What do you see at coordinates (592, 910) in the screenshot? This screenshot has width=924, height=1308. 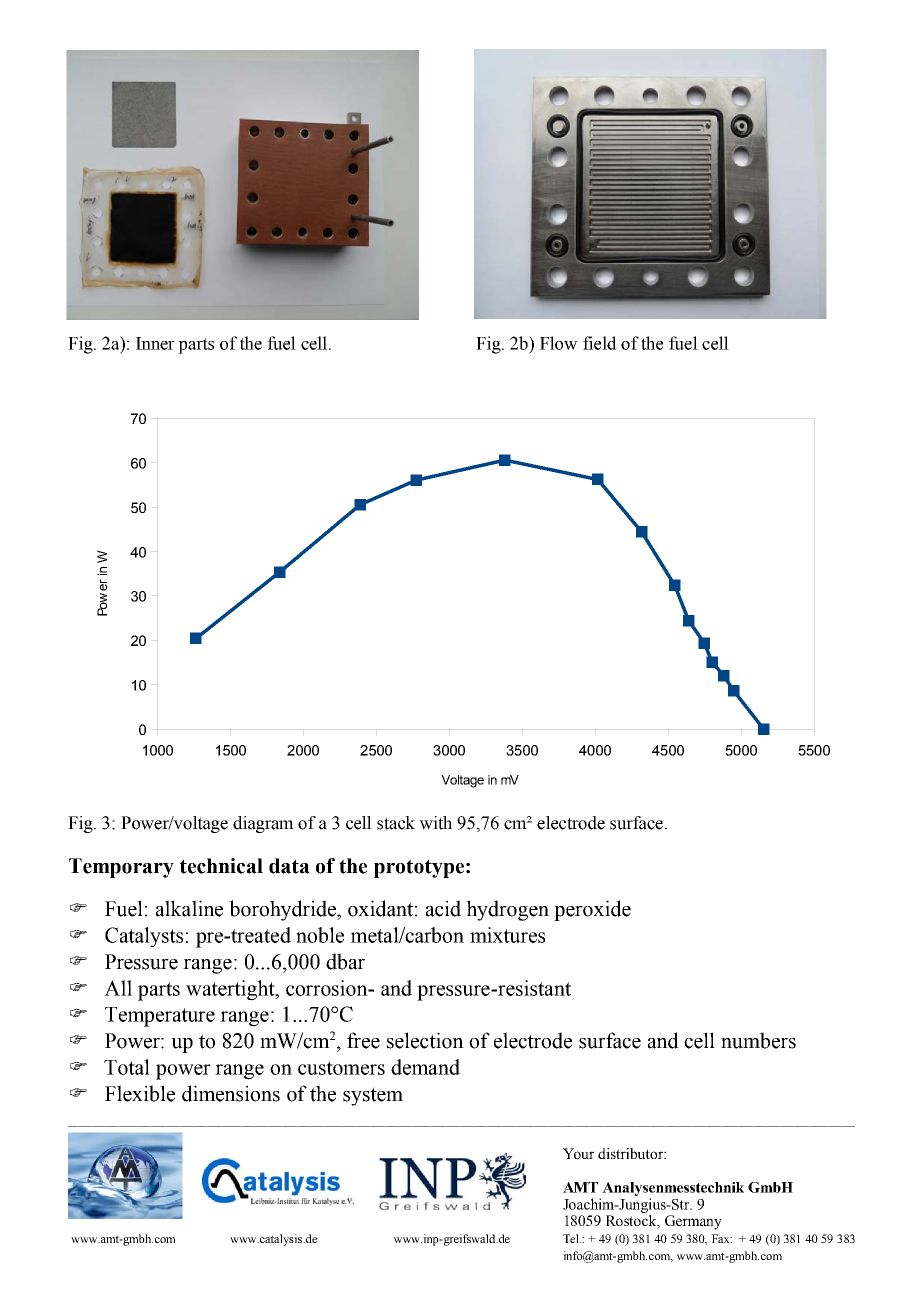 I see `peroxide` at bounding box center [592, 910].
